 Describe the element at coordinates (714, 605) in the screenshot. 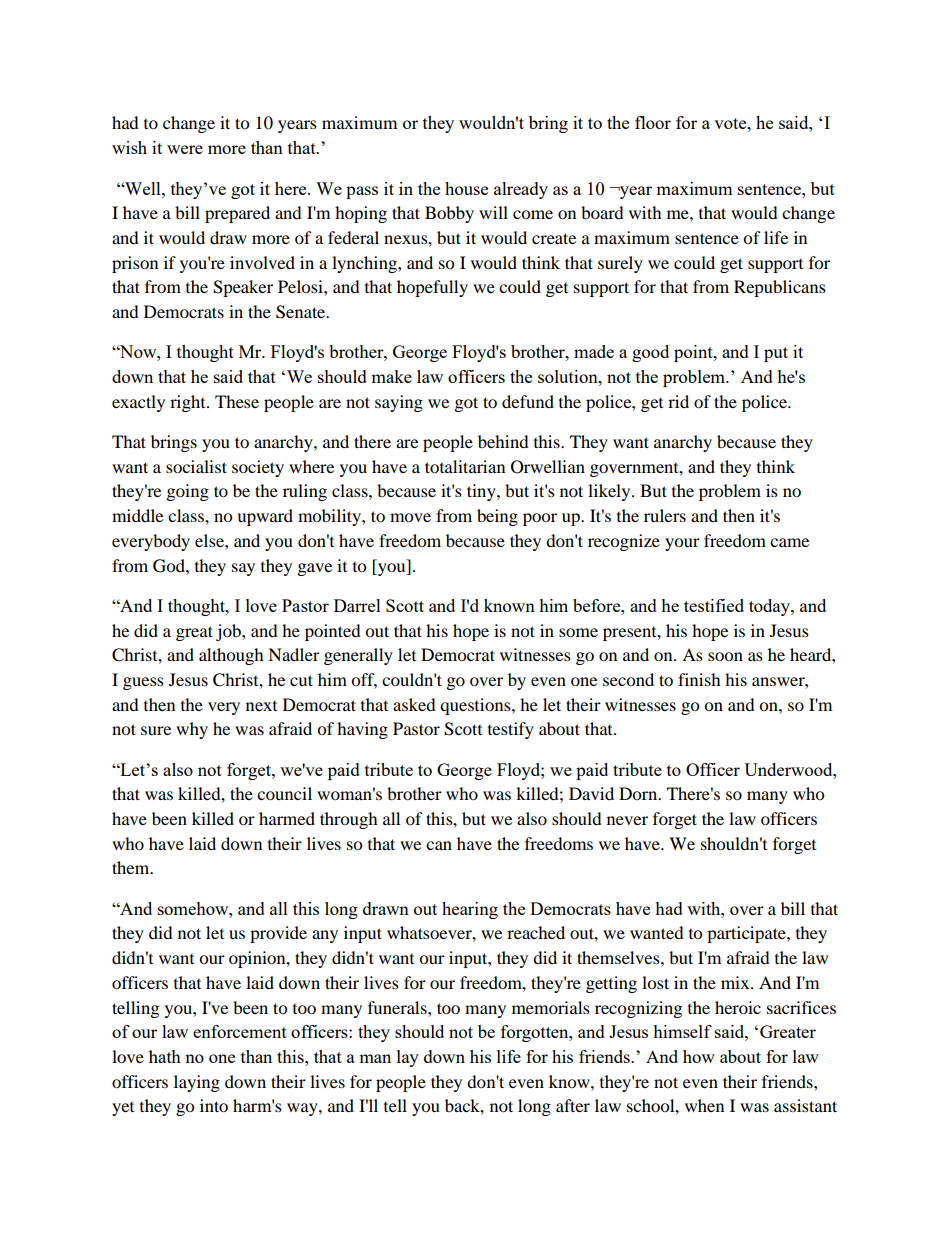

I see `testified` at that location.
